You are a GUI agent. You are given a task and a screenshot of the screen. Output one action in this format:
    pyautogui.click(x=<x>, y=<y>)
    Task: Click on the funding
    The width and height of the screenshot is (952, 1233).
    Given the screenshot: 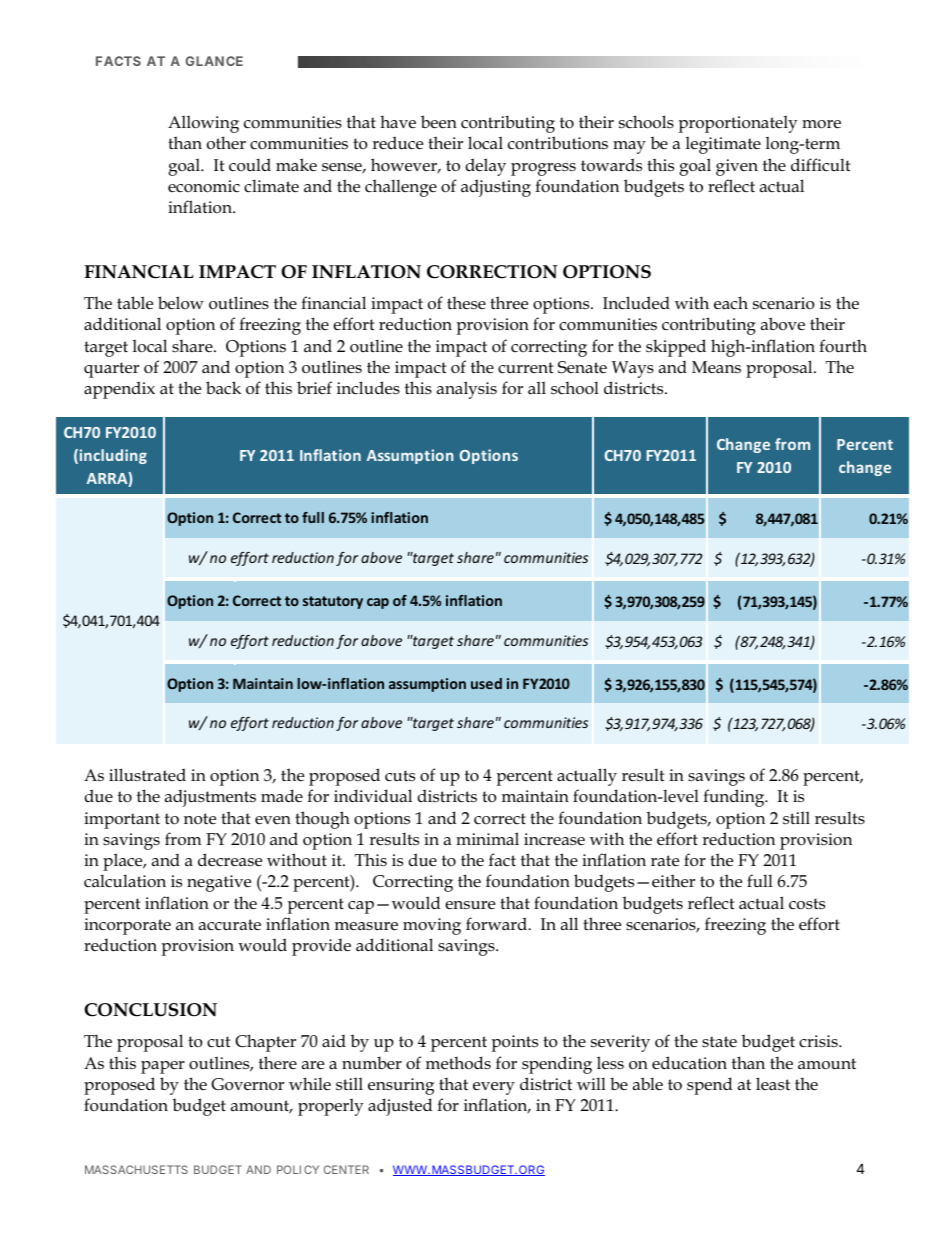 What is the action you would take?
    pyautogui.click(x=735, y=798)
